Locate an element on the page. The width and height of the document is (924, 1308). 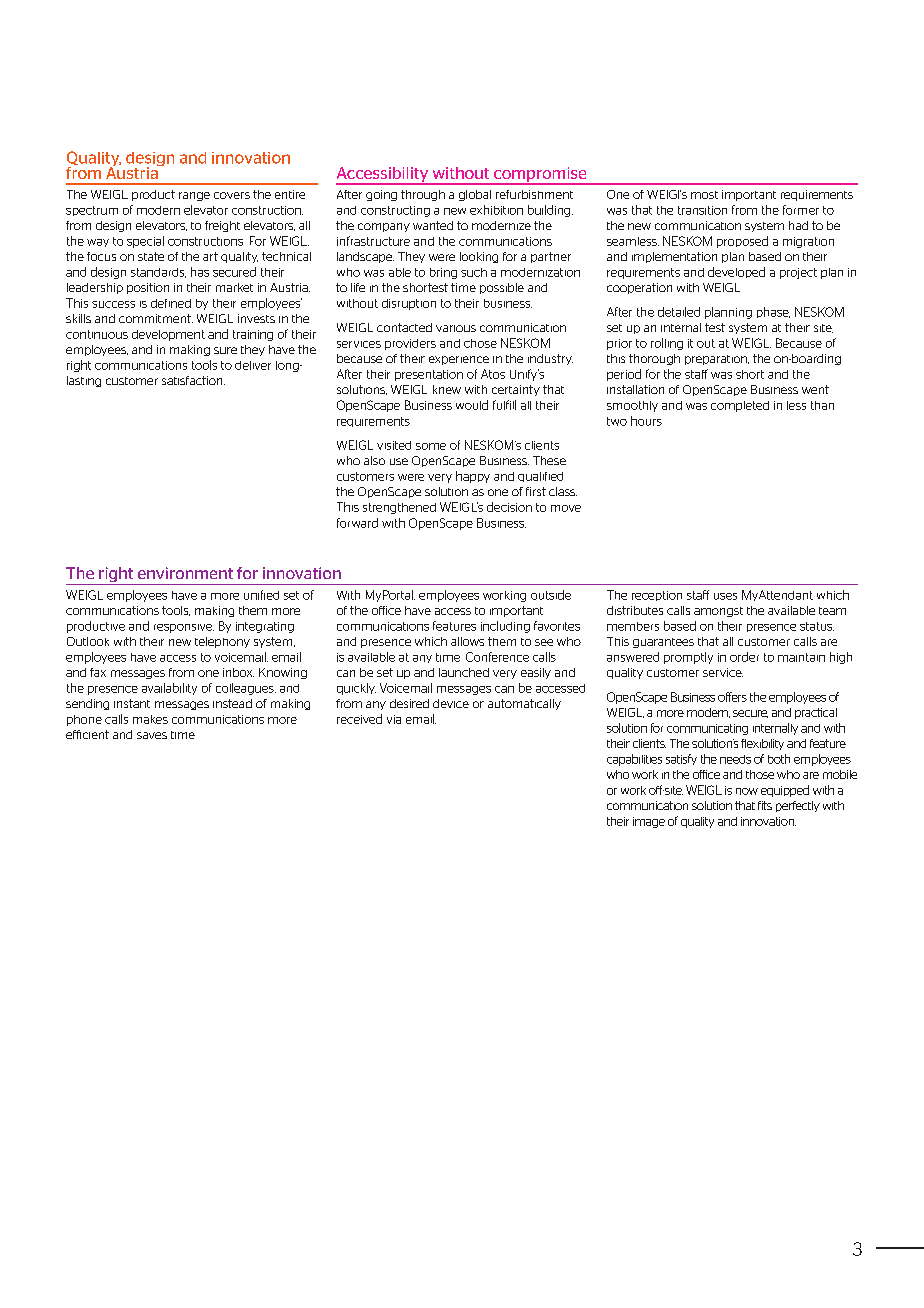
uses is located at coordinates (725, 596).
